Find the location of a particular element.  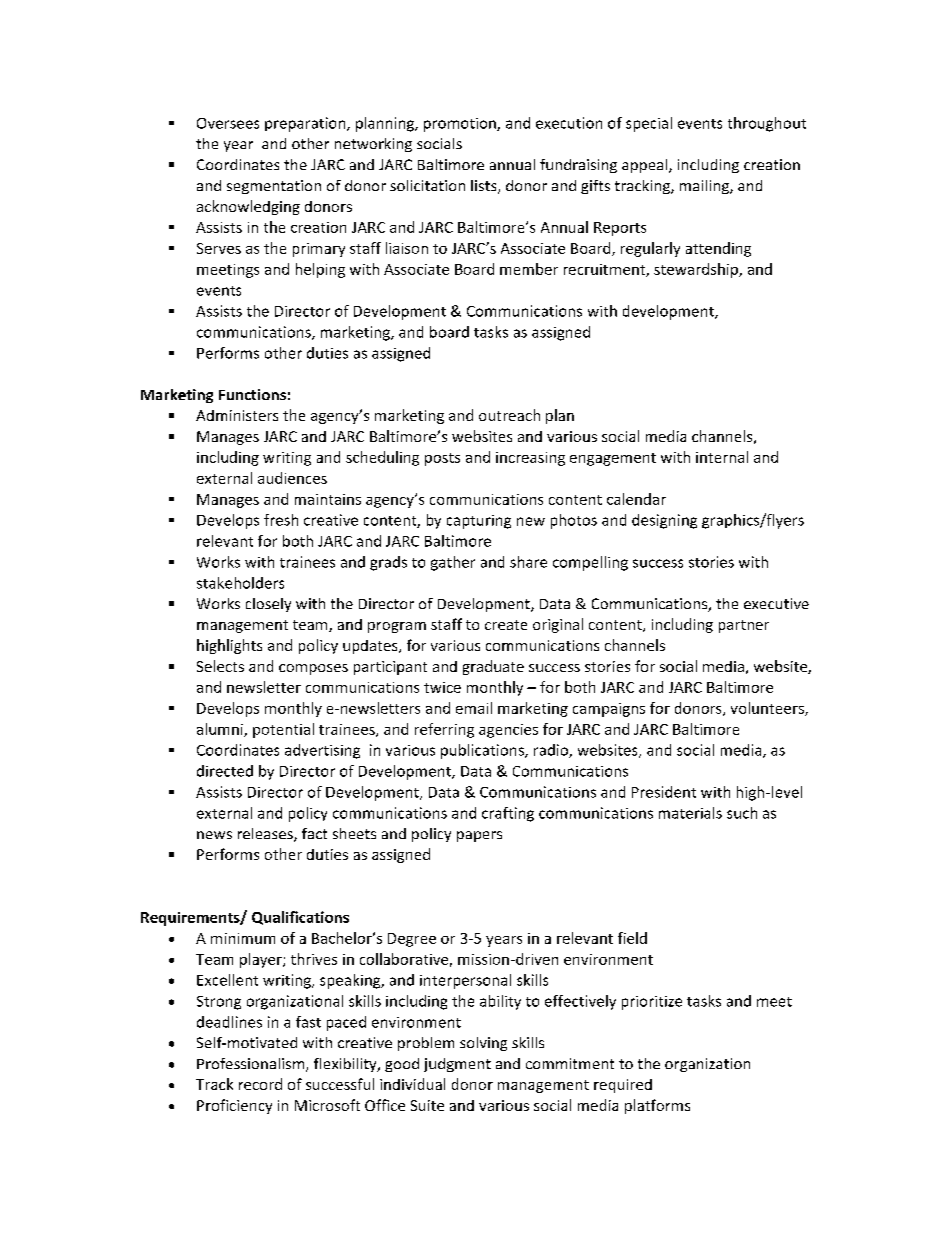

closely is located at coordinates (268, 605).
